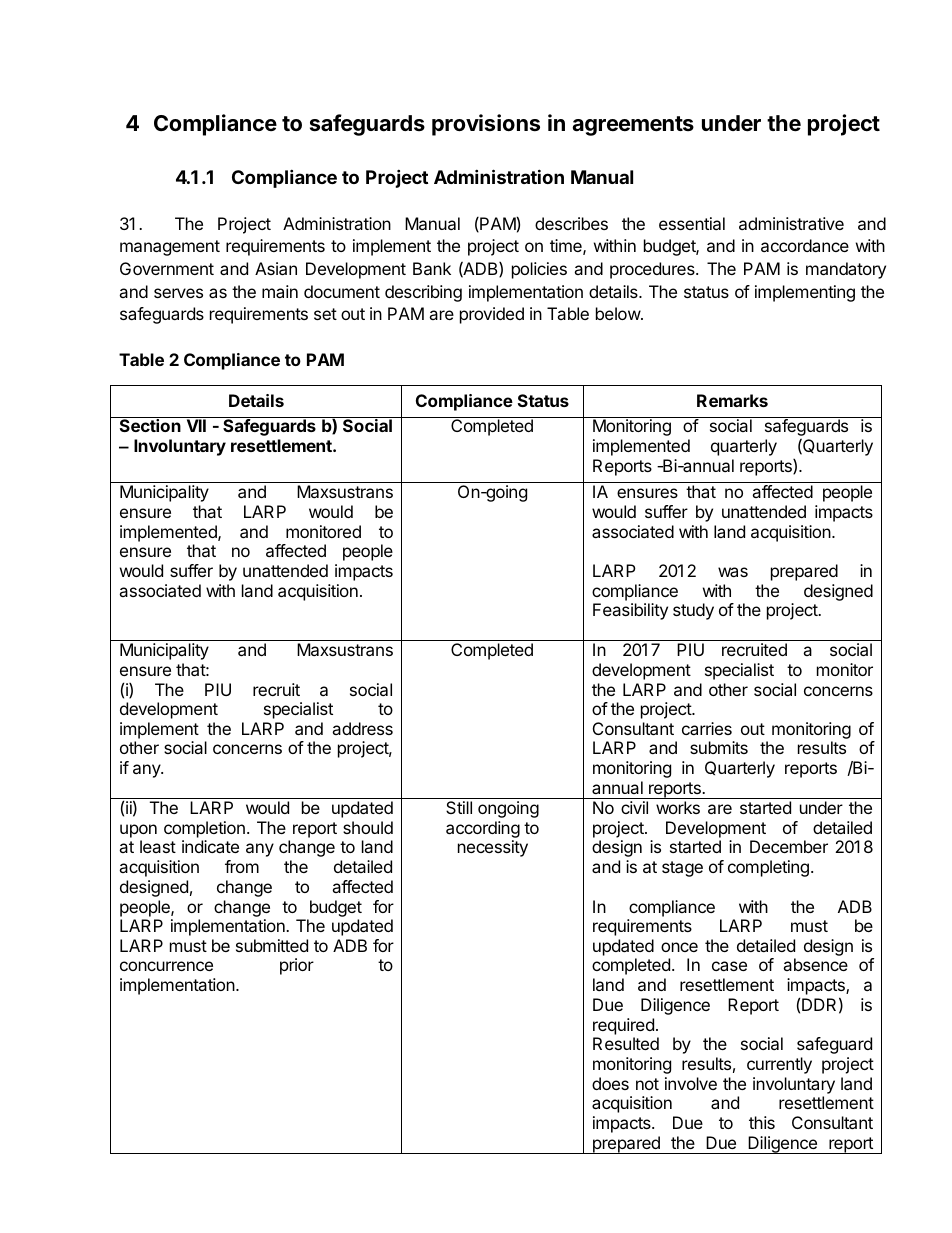  What do you see at coordinates (362, 728) in the document?
I see `address` at bounding box center [362, 728].
